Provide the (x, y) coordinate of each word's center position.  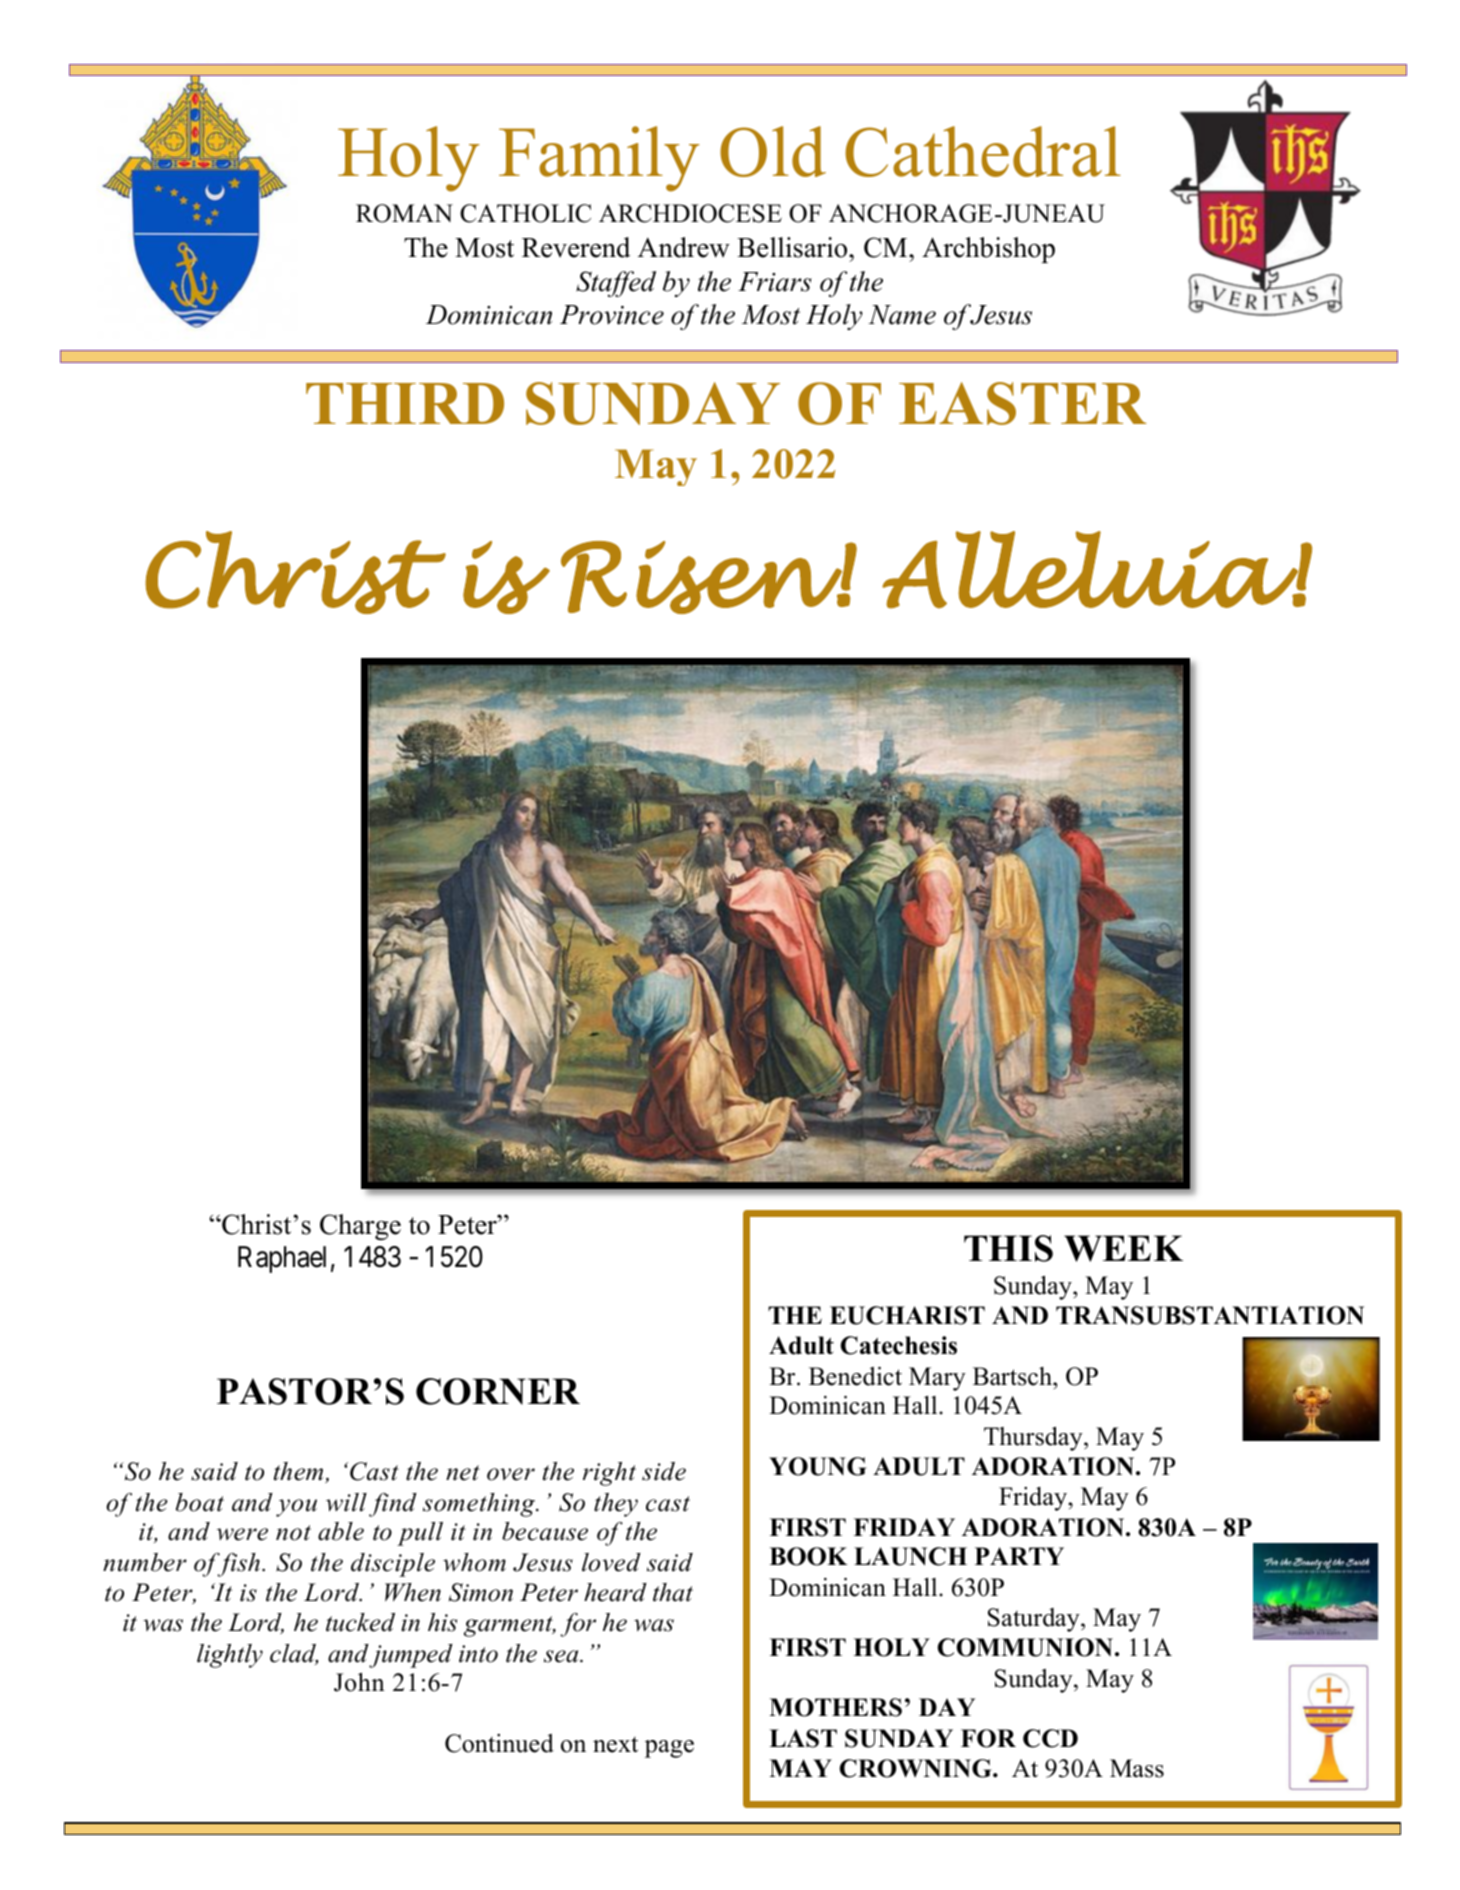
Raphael (282, 1259)
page (669, 1749)
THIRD (405, 403)
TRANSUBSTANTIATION (1210, 1315)
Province (612, 315)
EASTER (1023, 403)
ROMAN (404, 213)
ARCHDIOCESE (690, 213)
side (664, 1471)
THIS (1008, 1248)
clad (294, 1654)
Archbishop (988, 250)
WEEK (1123, 1248)
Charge (360, 1227)
